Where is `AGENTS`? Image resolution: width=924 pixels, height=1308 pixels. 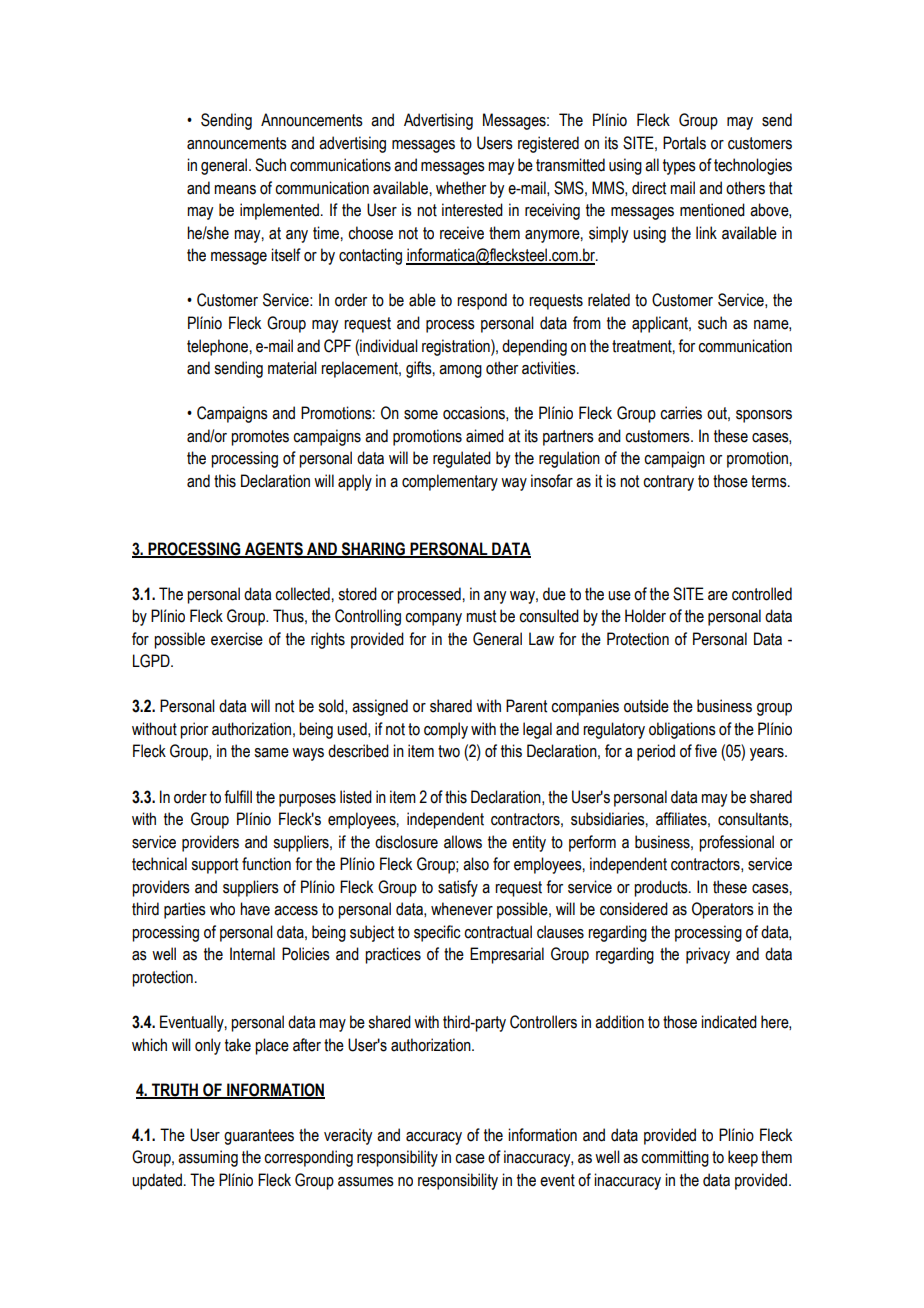
AGENTS is located at coordinates (274, 549).
